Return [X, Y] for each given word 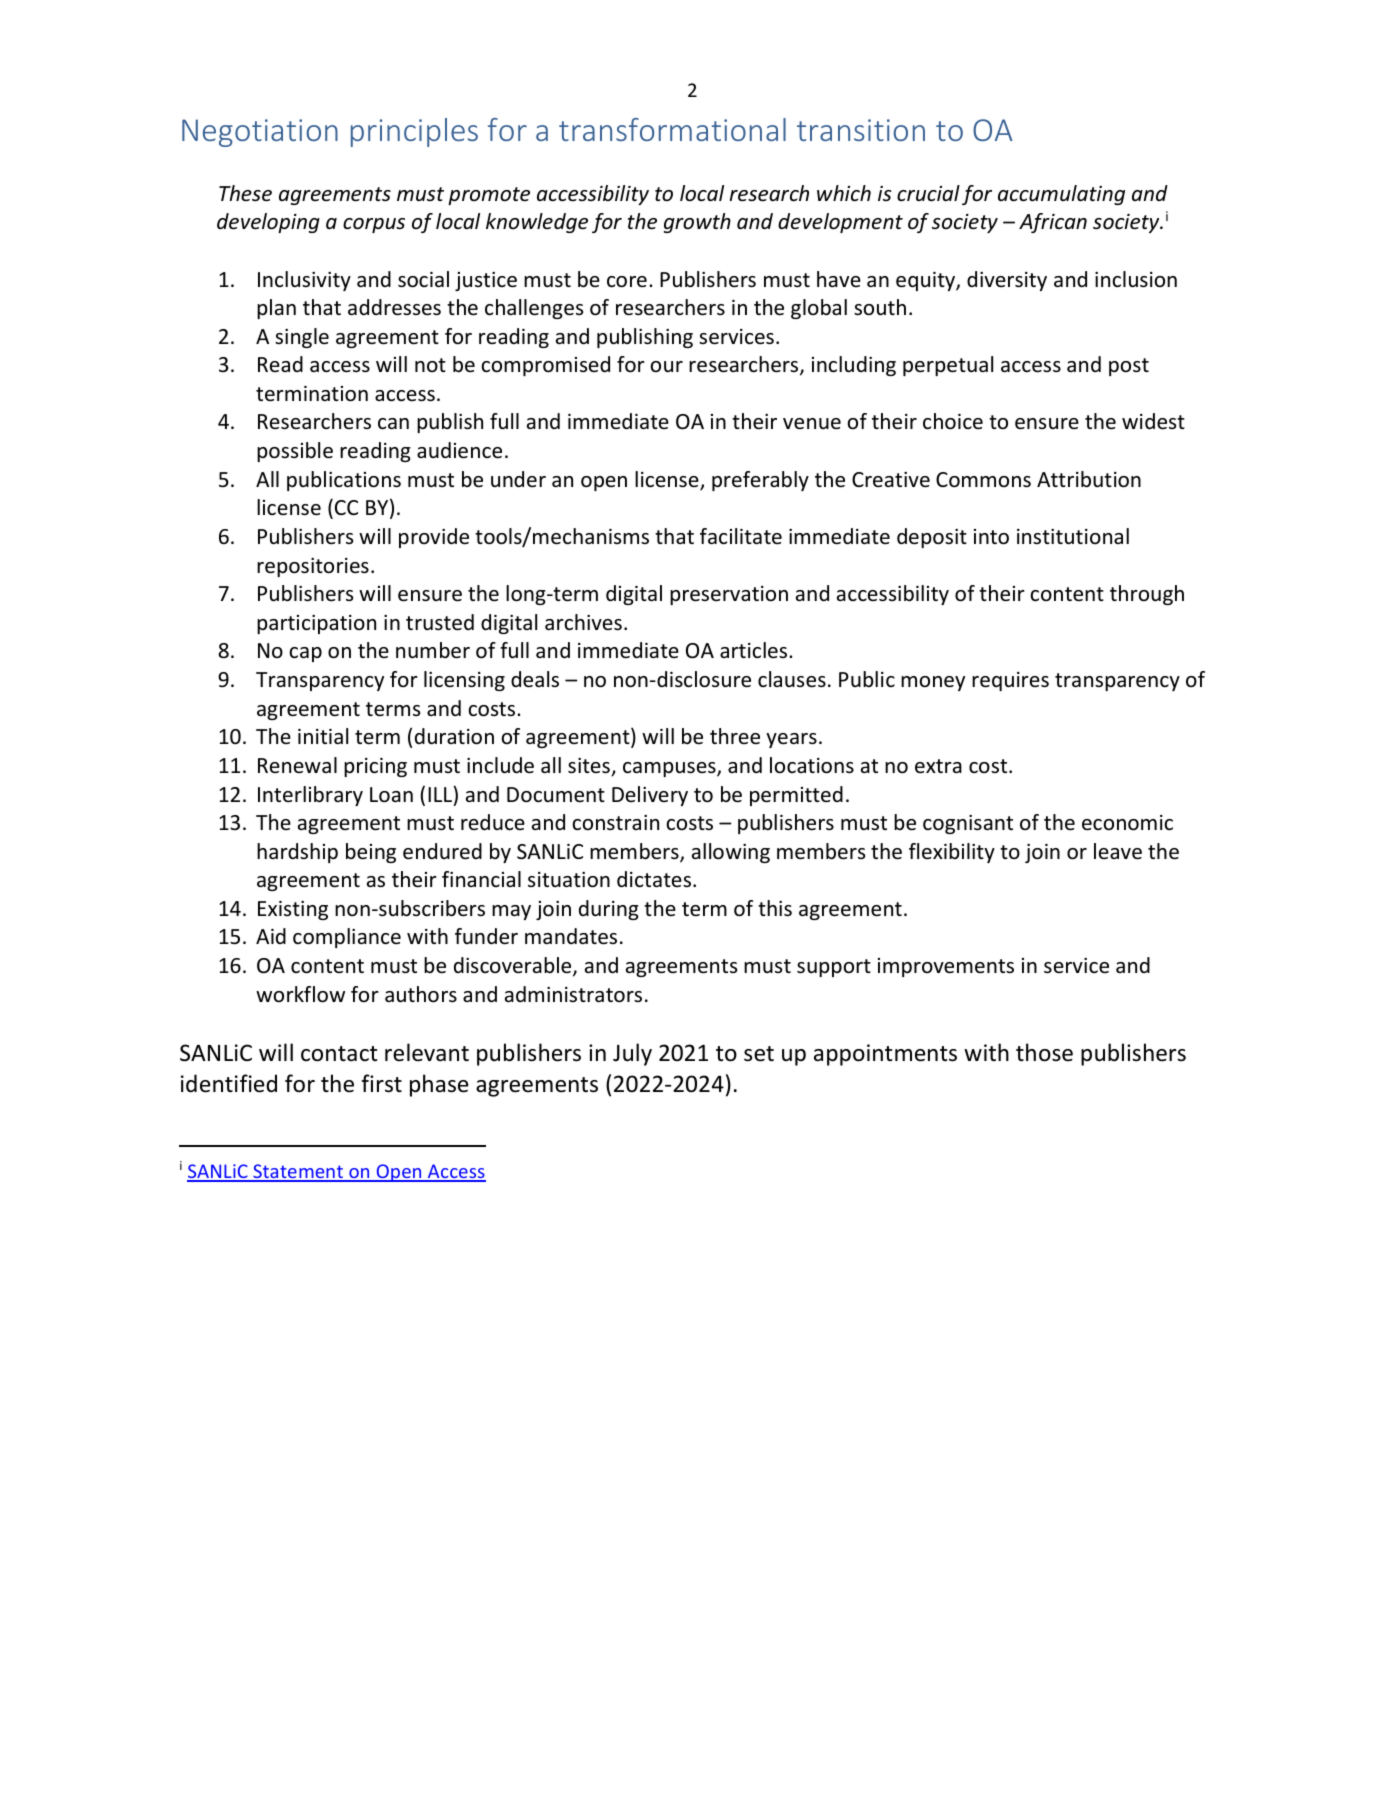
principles [414, 132]
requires [1010, 681]
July [632, 1054]
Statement [298, 1172]
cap [305, 654]
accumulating [1061, 195]
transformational [672, 129]
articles [755, 650]
